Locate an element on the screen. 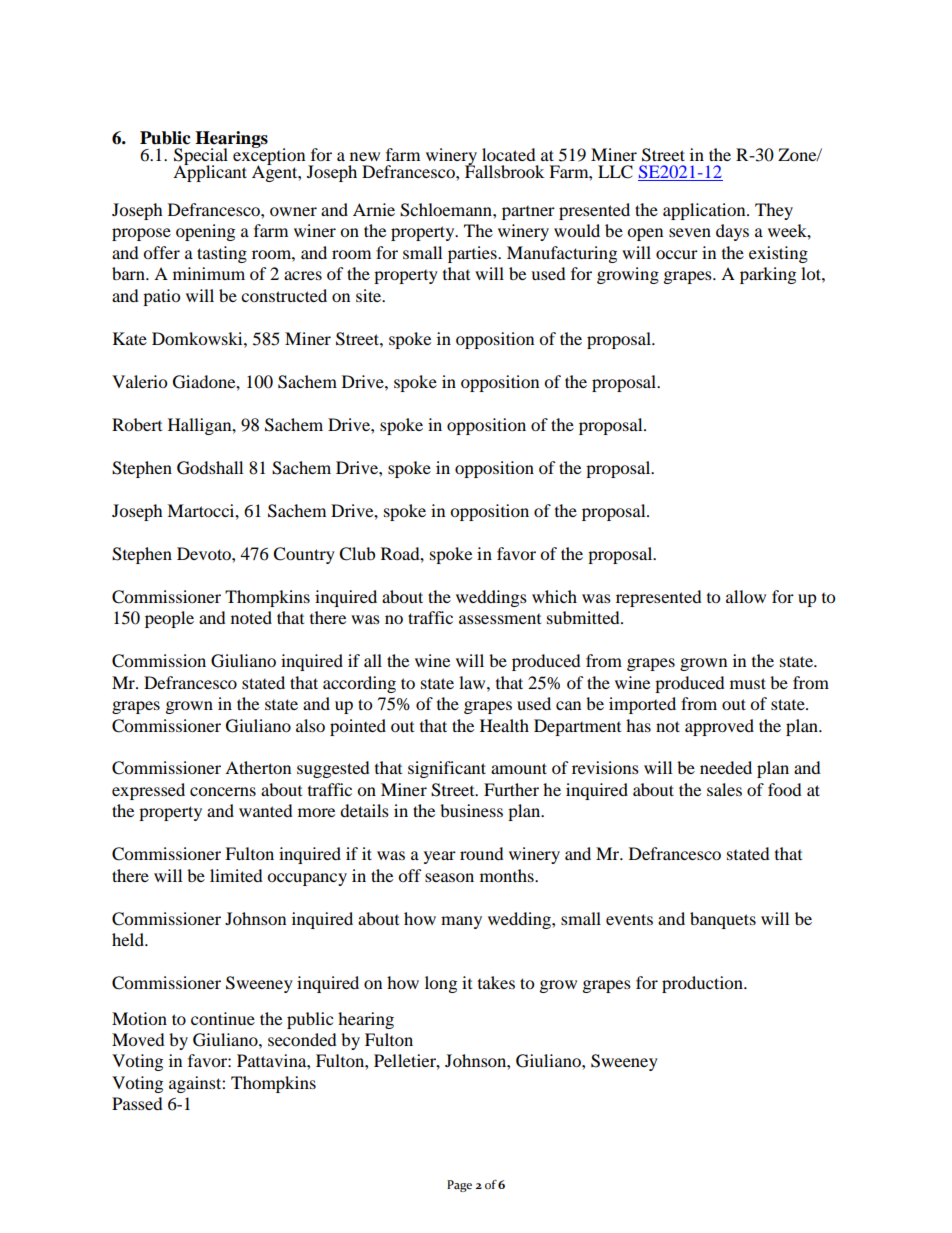  Passed is located at coordinates (137, 1103).
